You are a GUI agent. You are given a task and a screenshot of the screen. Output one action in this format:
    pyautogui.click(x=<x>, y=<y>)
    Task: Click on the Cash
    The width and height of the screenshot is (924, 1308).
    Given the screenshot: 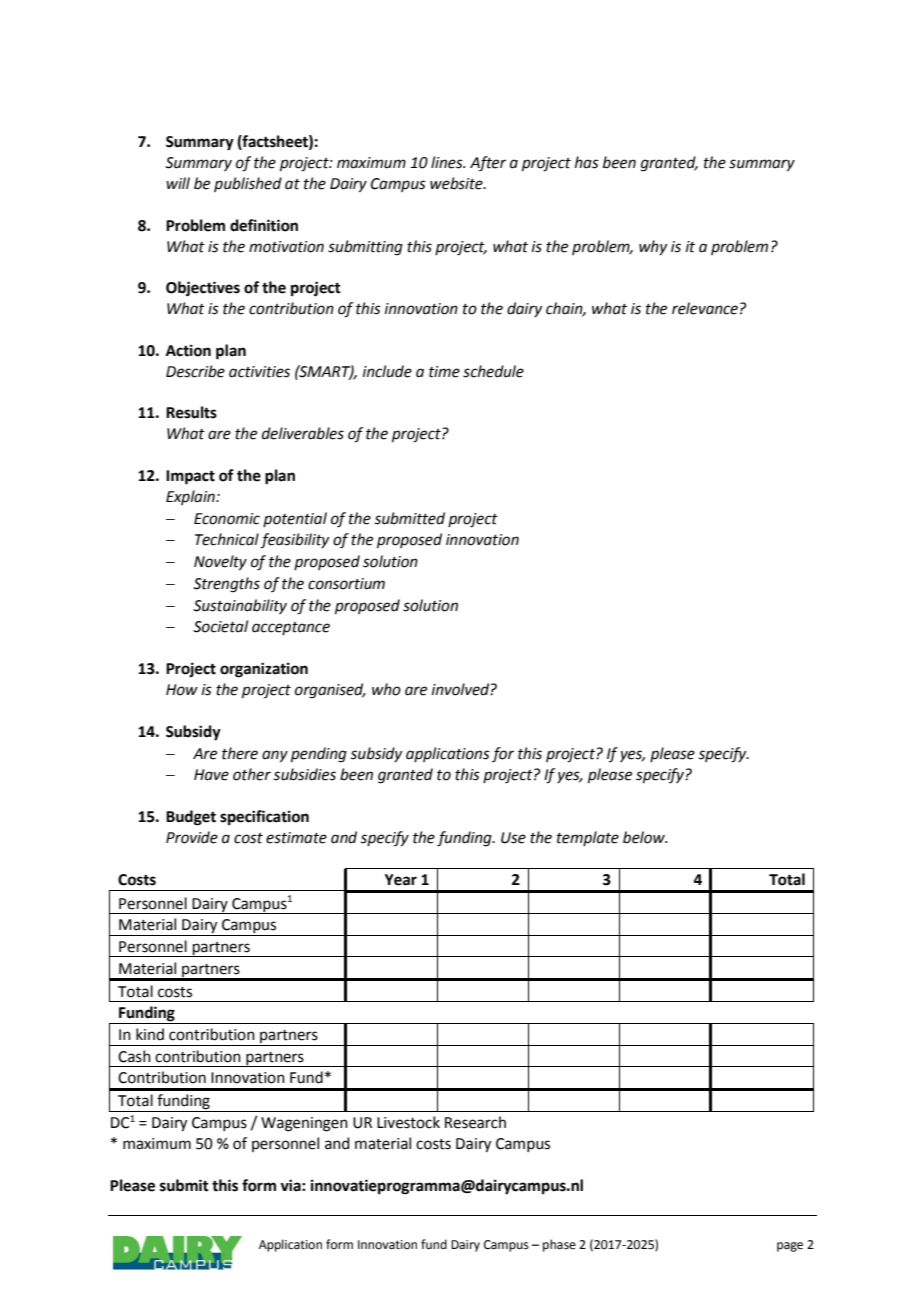 What is the action you would take?
    pyautogui.click(x=134, y=1056)
